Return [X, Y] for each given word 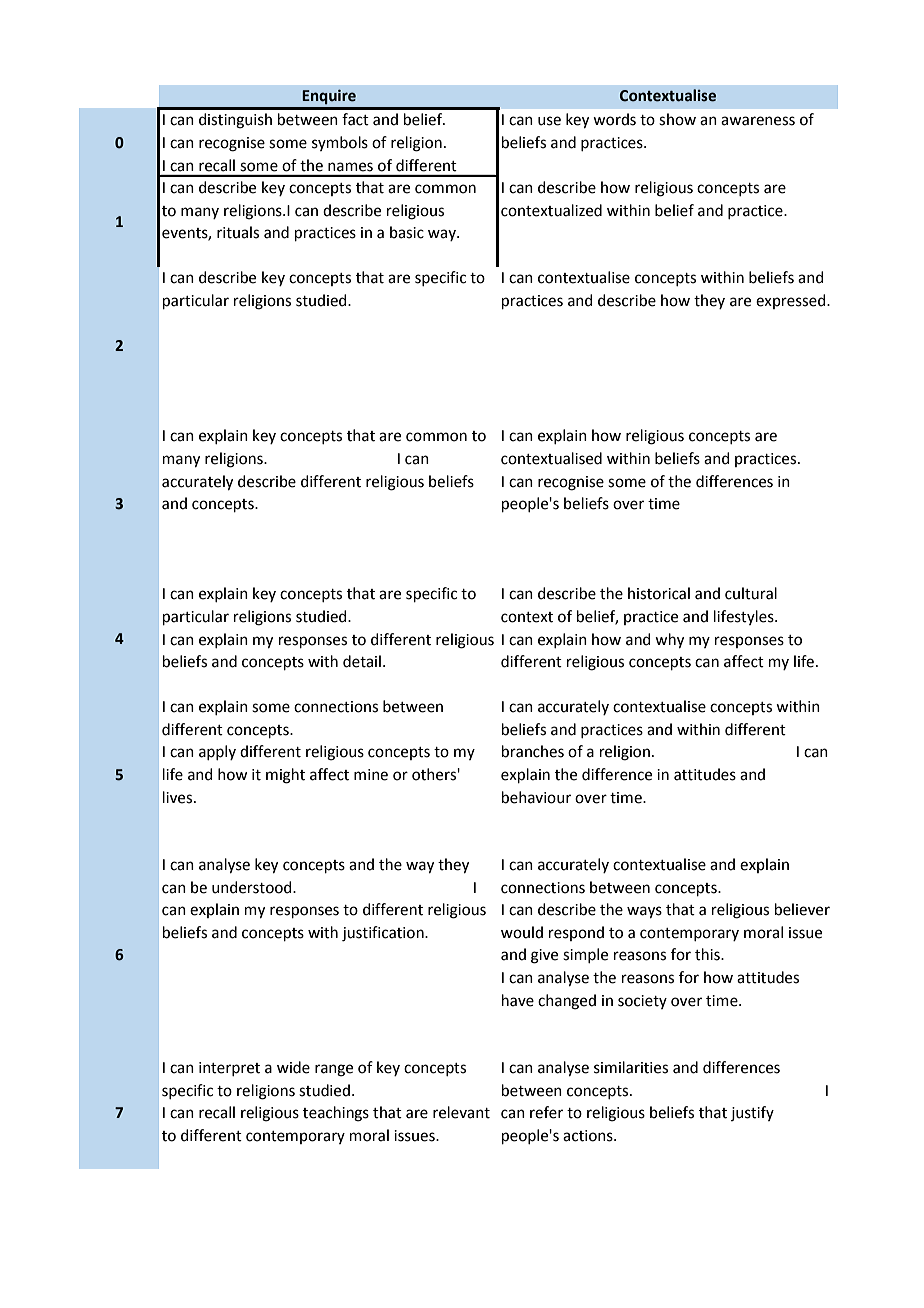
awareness [758, 121]
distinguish [235, 121]
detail [362, 661]
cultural [751, 593]
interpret [229, 1069]
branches [533, 751]
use [549, 121]
